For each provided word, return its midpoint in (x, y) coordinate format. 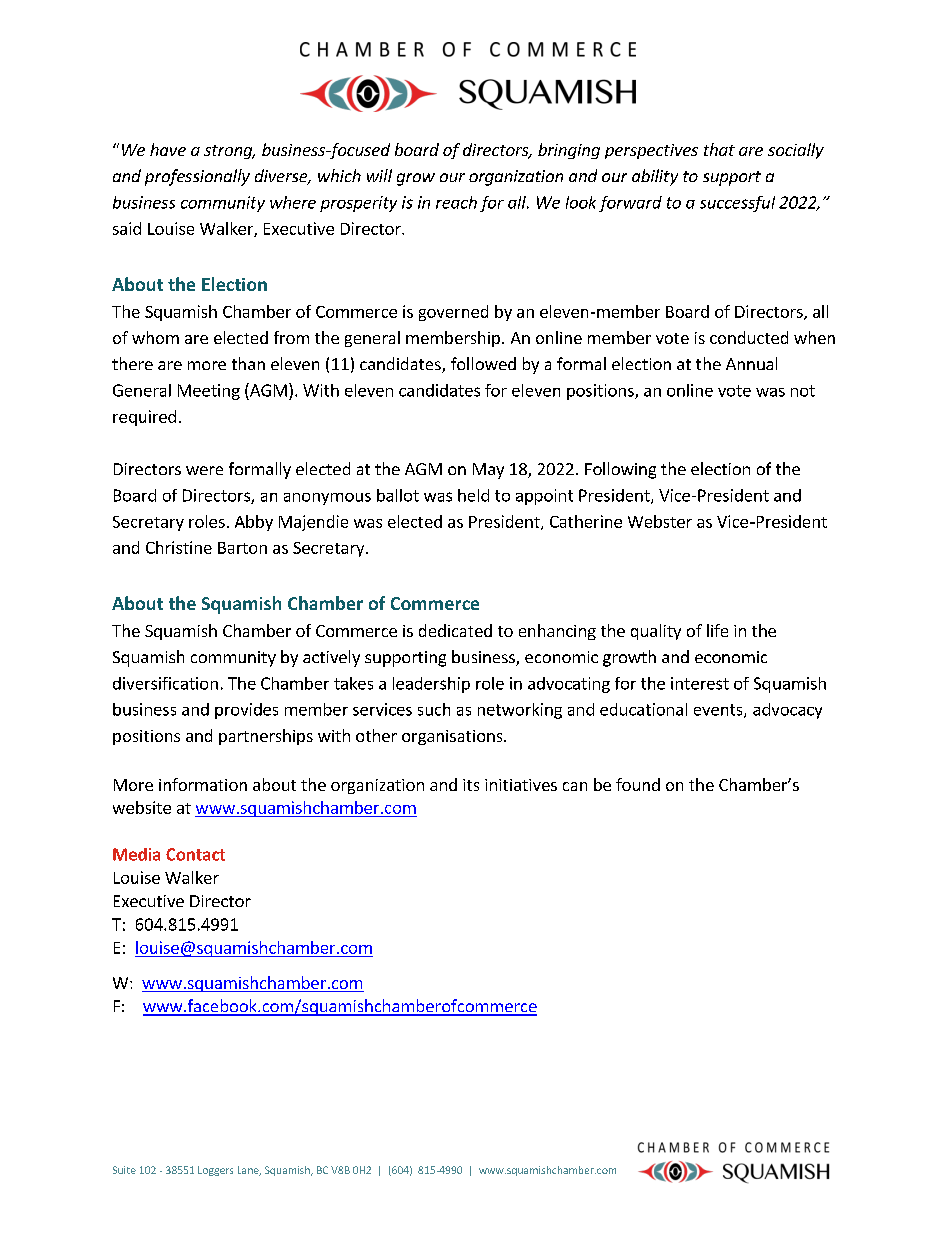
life (717, 630)
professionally (197, 177)
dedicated (455, 630)
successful (737, 204)
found (638, 784)
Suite (124, 1170)
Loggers (215, 1171)
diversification (165, 683)
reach (456, 202)
